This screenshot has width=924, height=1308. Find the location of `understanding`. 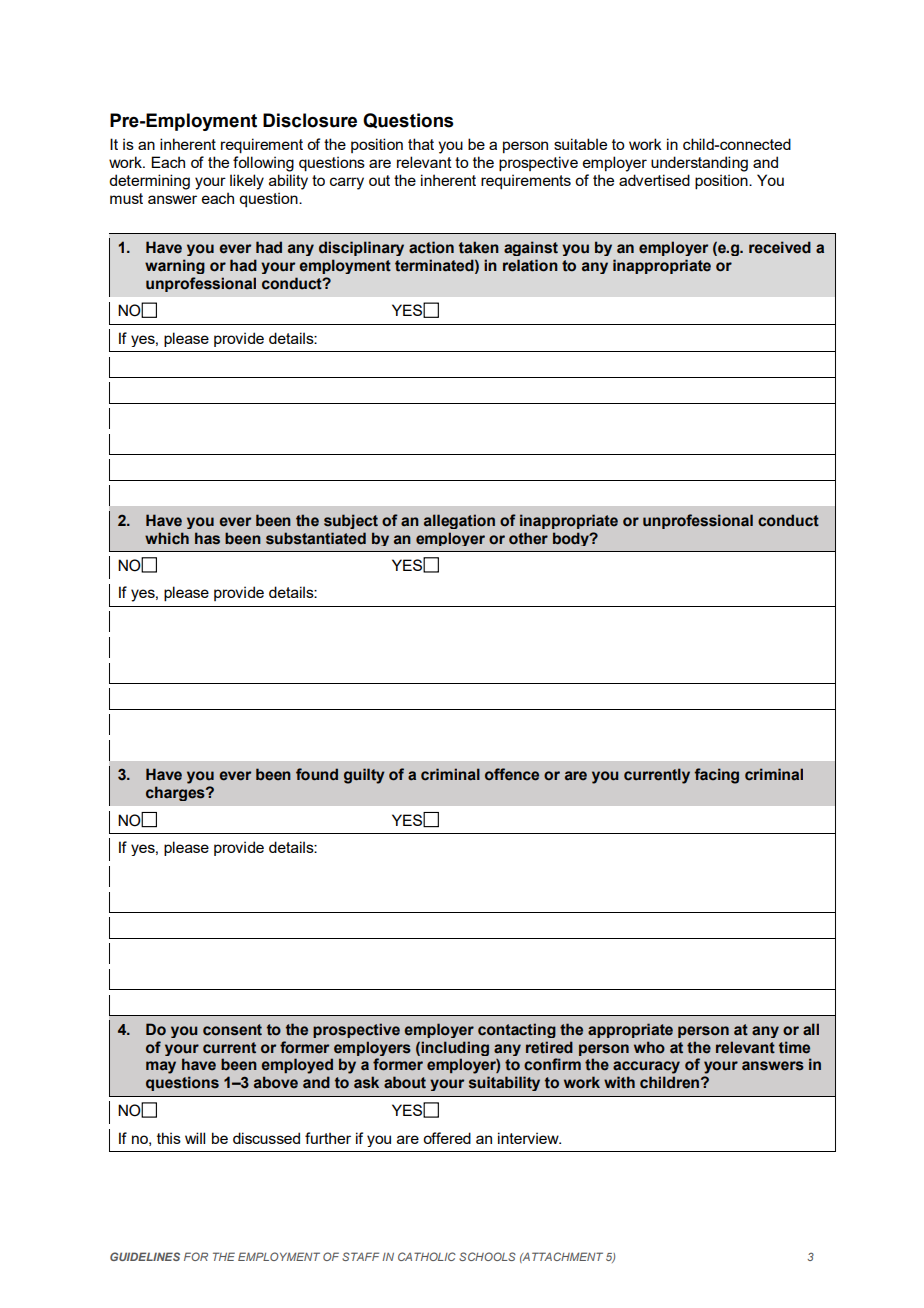

understanding is located at coordinates (699, 164).
